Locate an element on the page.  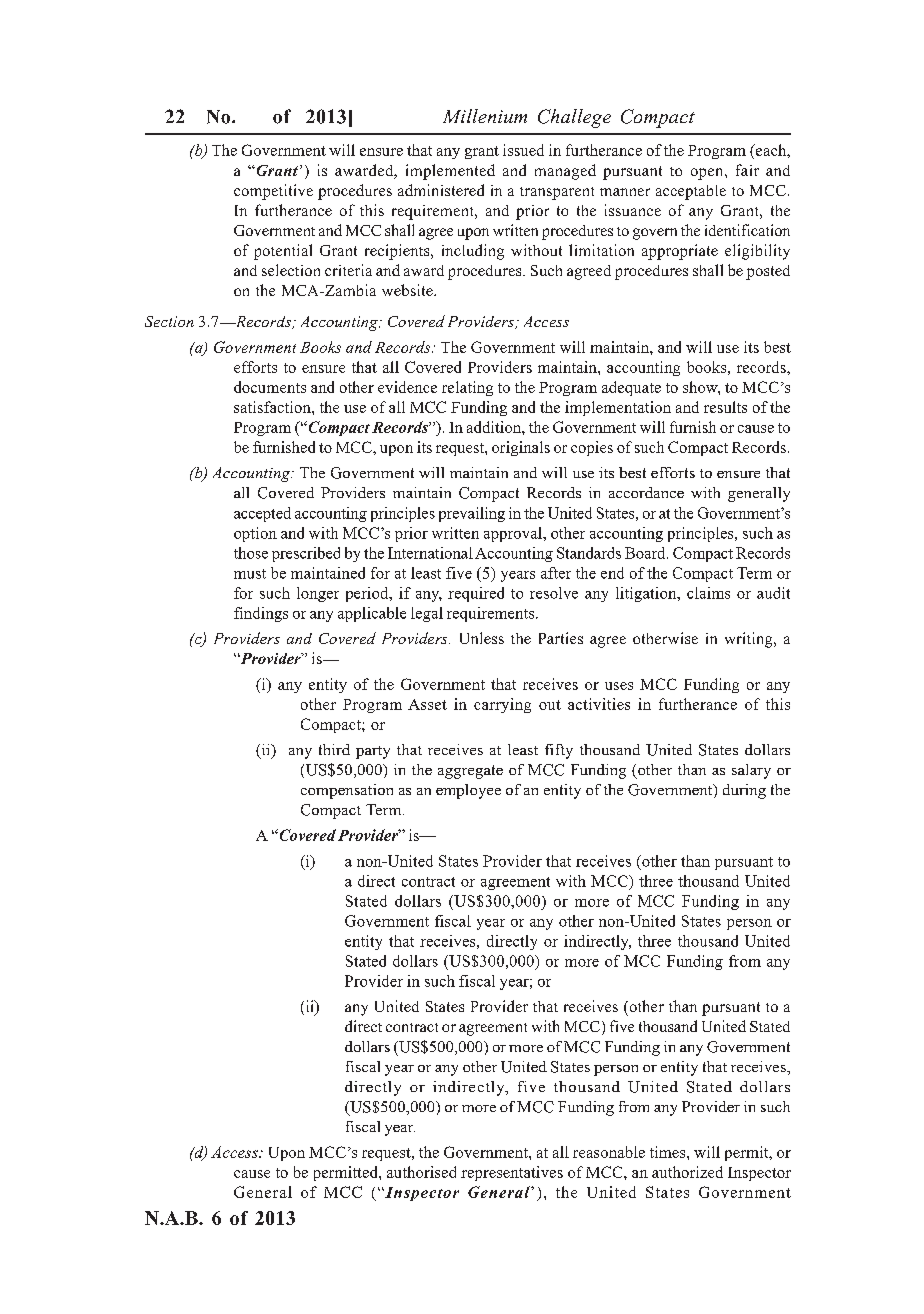
findings is located at coordinates (261, 614).
